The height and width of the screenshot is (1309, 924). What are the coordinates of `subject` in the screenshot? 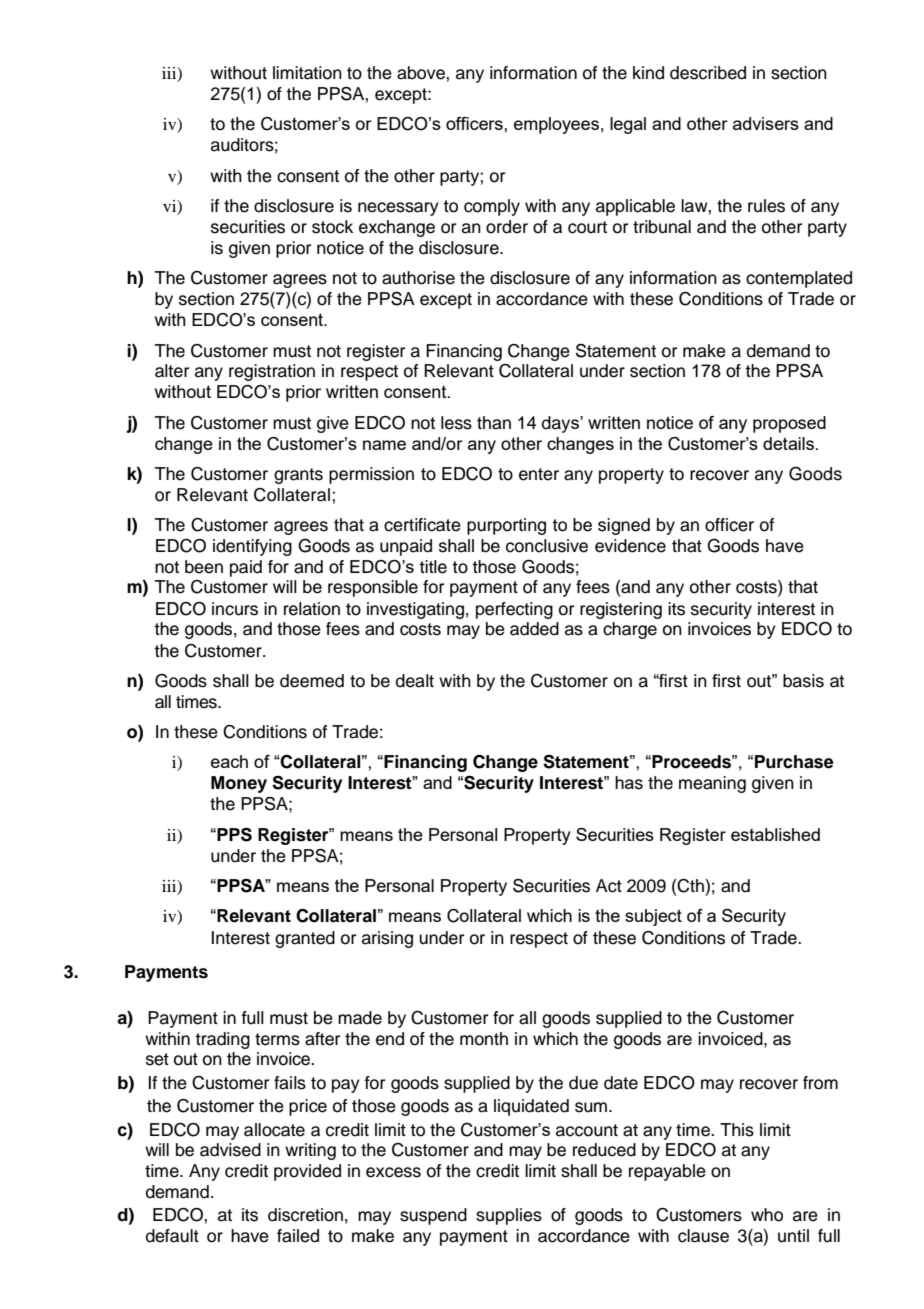 It's located at (653, 917).
